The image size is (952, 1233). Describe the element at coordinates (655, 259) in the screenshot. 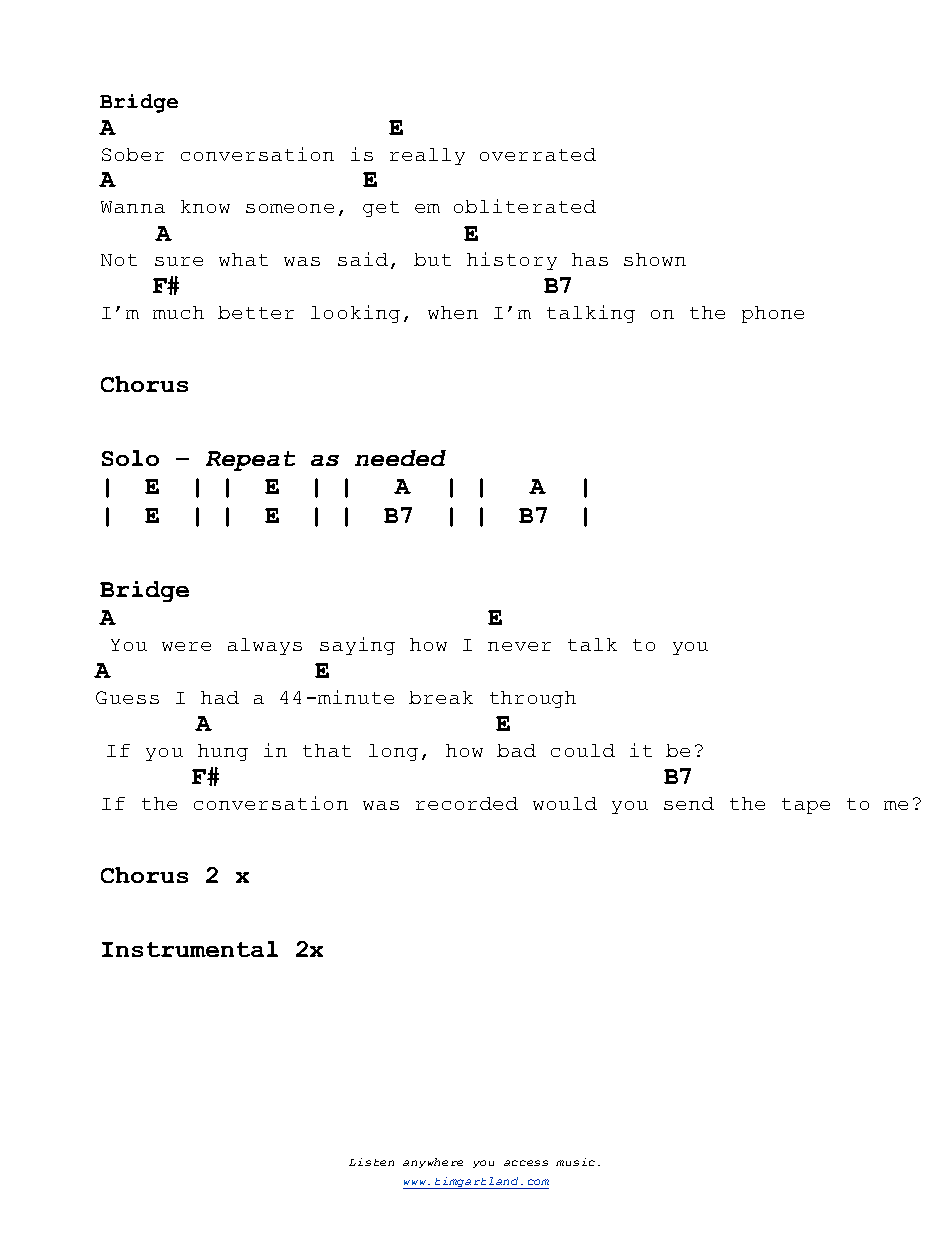

I see `shown` at that location.
